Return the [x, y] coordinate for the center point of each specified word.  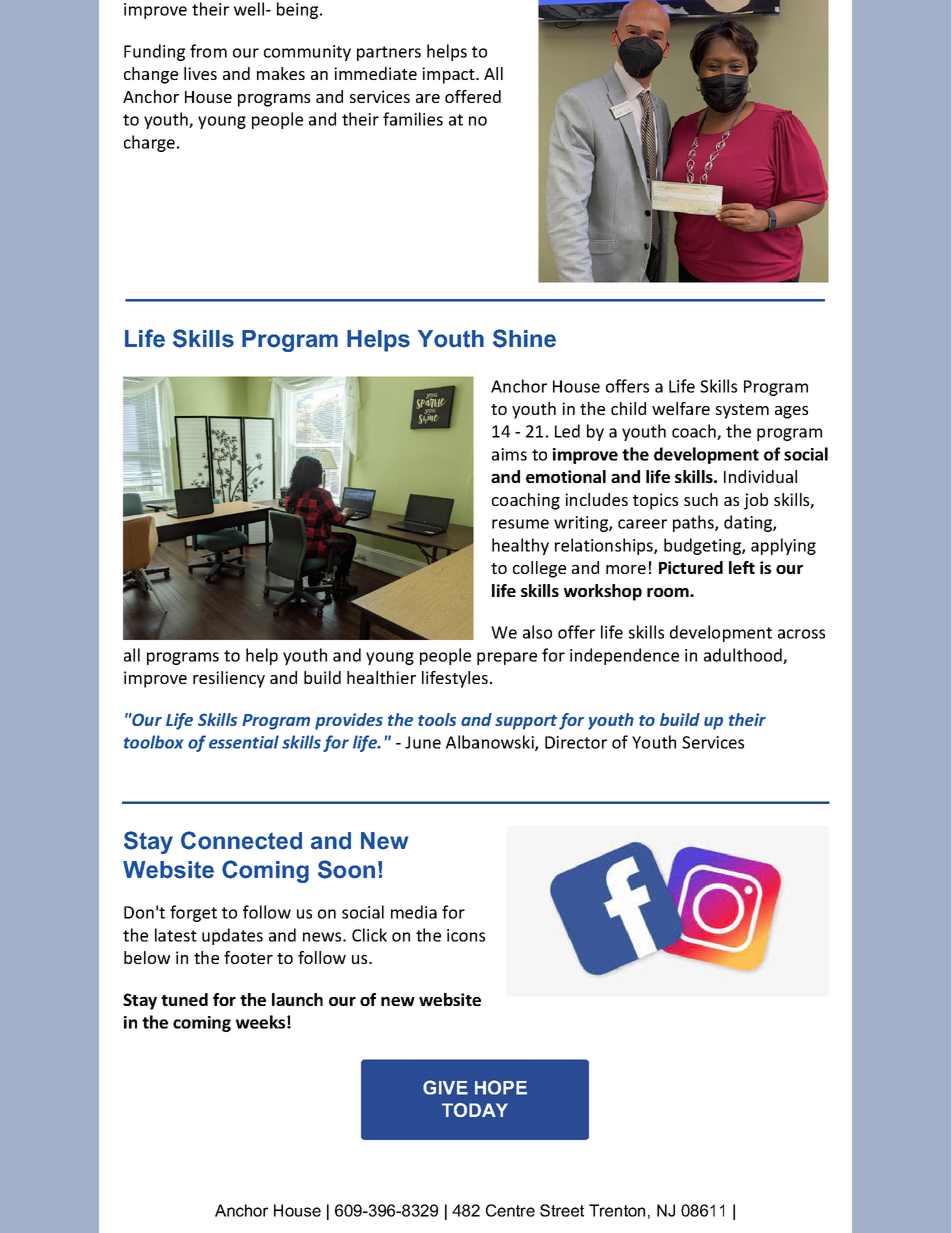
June [423, 742]
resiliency [229, 679]
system [742, 411]
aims [509, 454]
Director [576, 742]
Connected [241, 840]
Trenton [617, 1210]
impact [449, 75]
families [413, 119]
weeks [260, 1022]
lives [200, 73]
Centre [510, 1210]
